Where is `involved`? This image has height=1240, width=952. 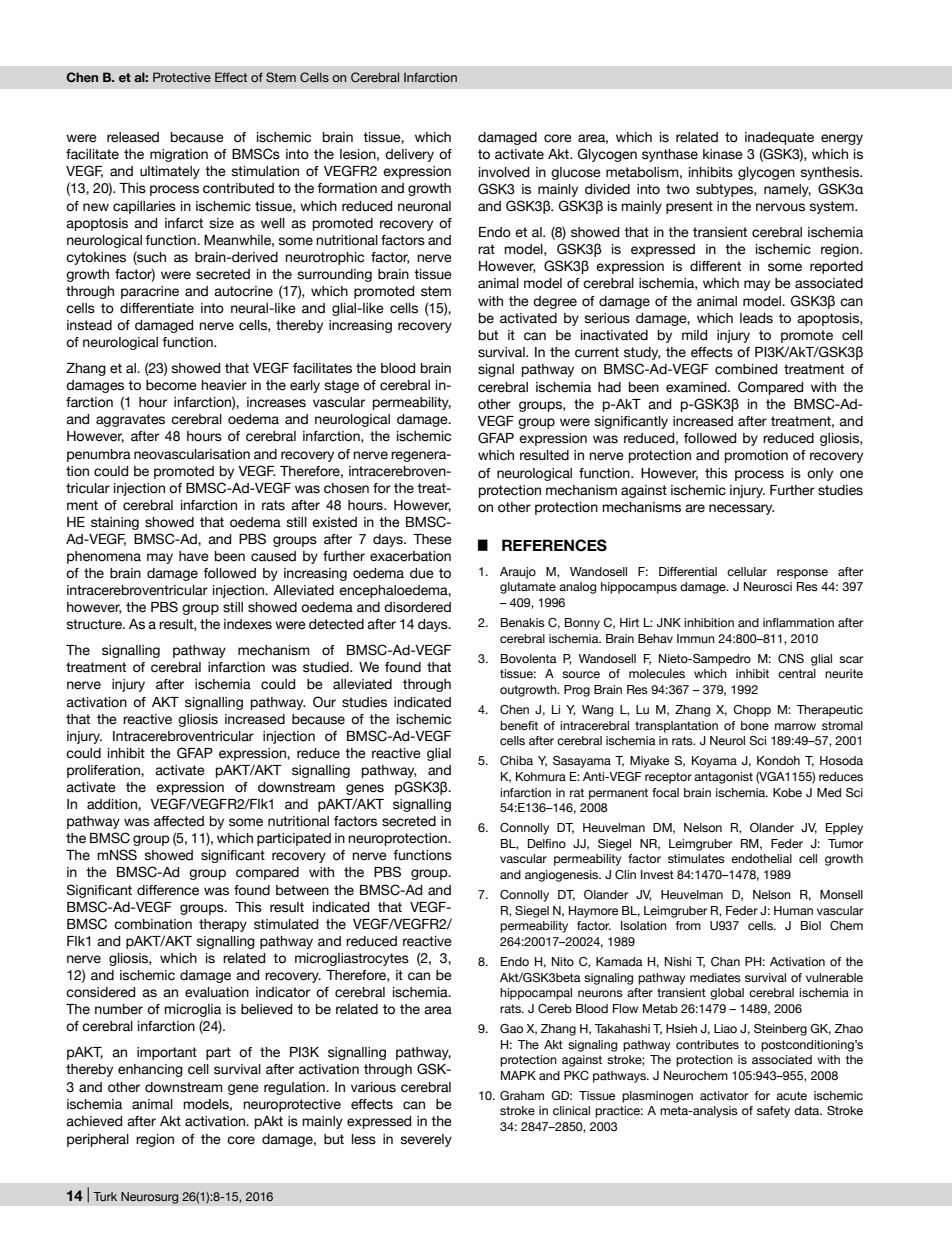 involved is located at coordinates (504, 172).
